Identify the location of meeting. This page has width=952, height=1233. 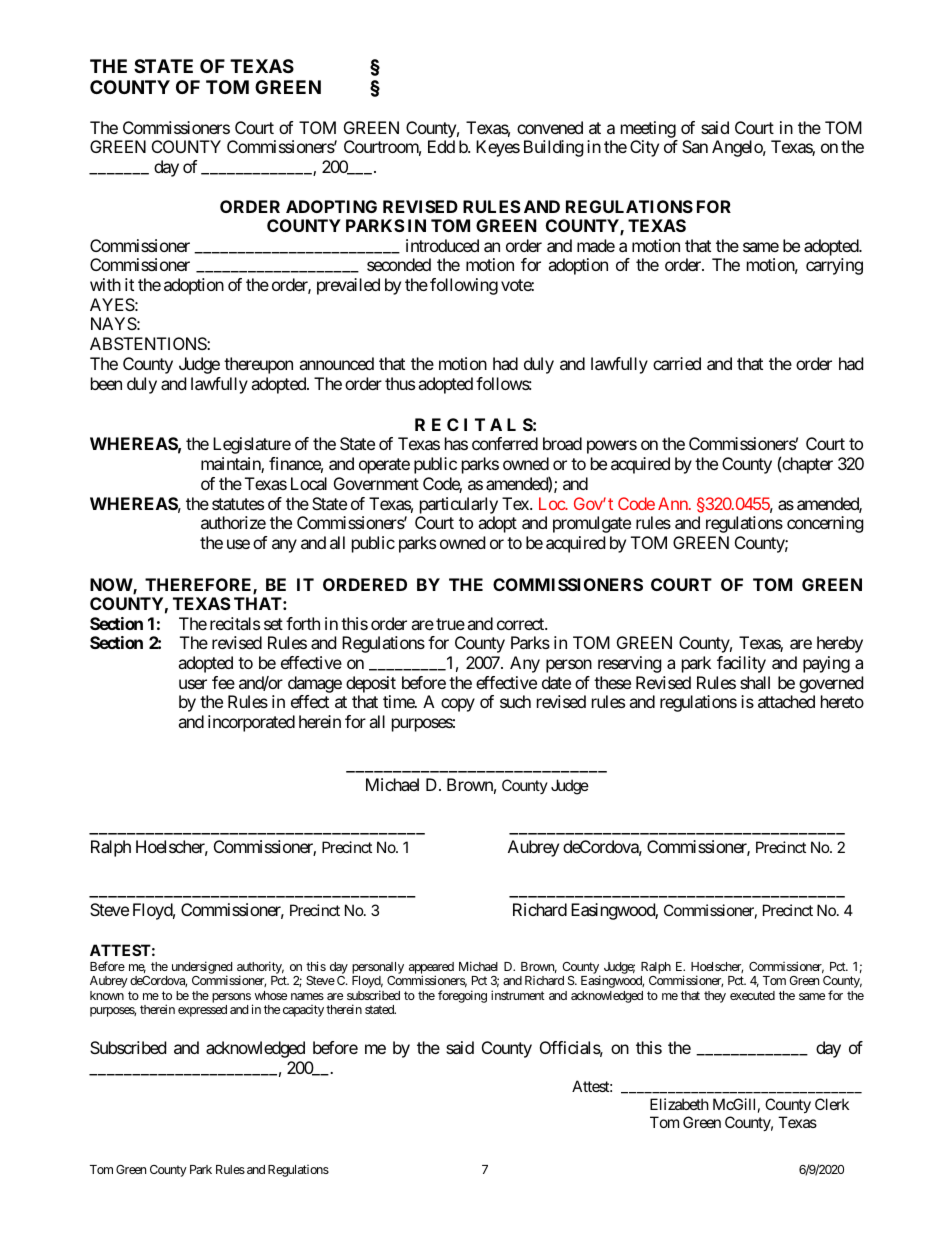
(648, 129).
